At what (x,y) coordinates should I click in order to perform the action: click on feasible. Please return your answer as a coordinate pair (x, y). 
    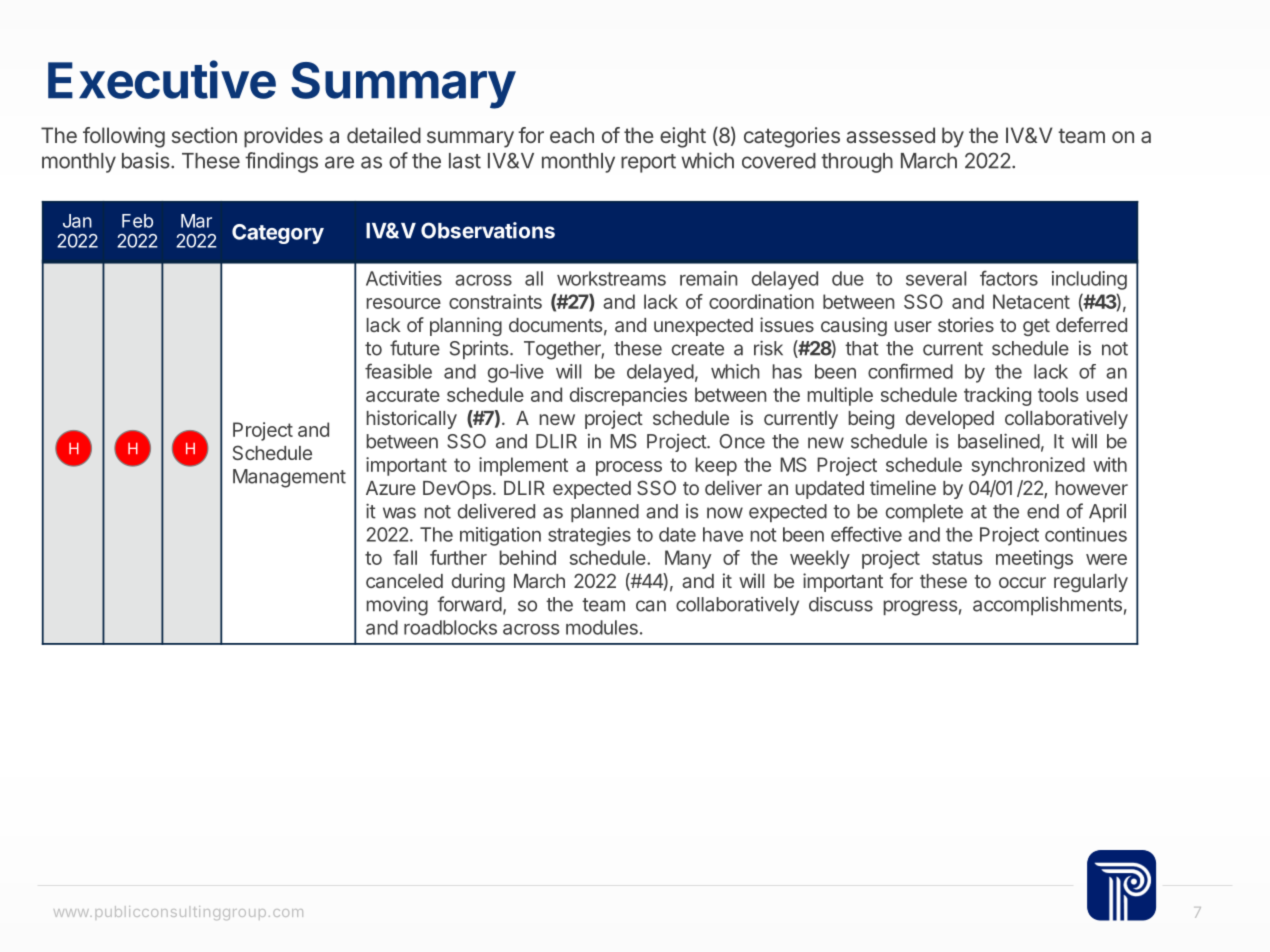
    Looking at the image, I should click on (398, 371).
